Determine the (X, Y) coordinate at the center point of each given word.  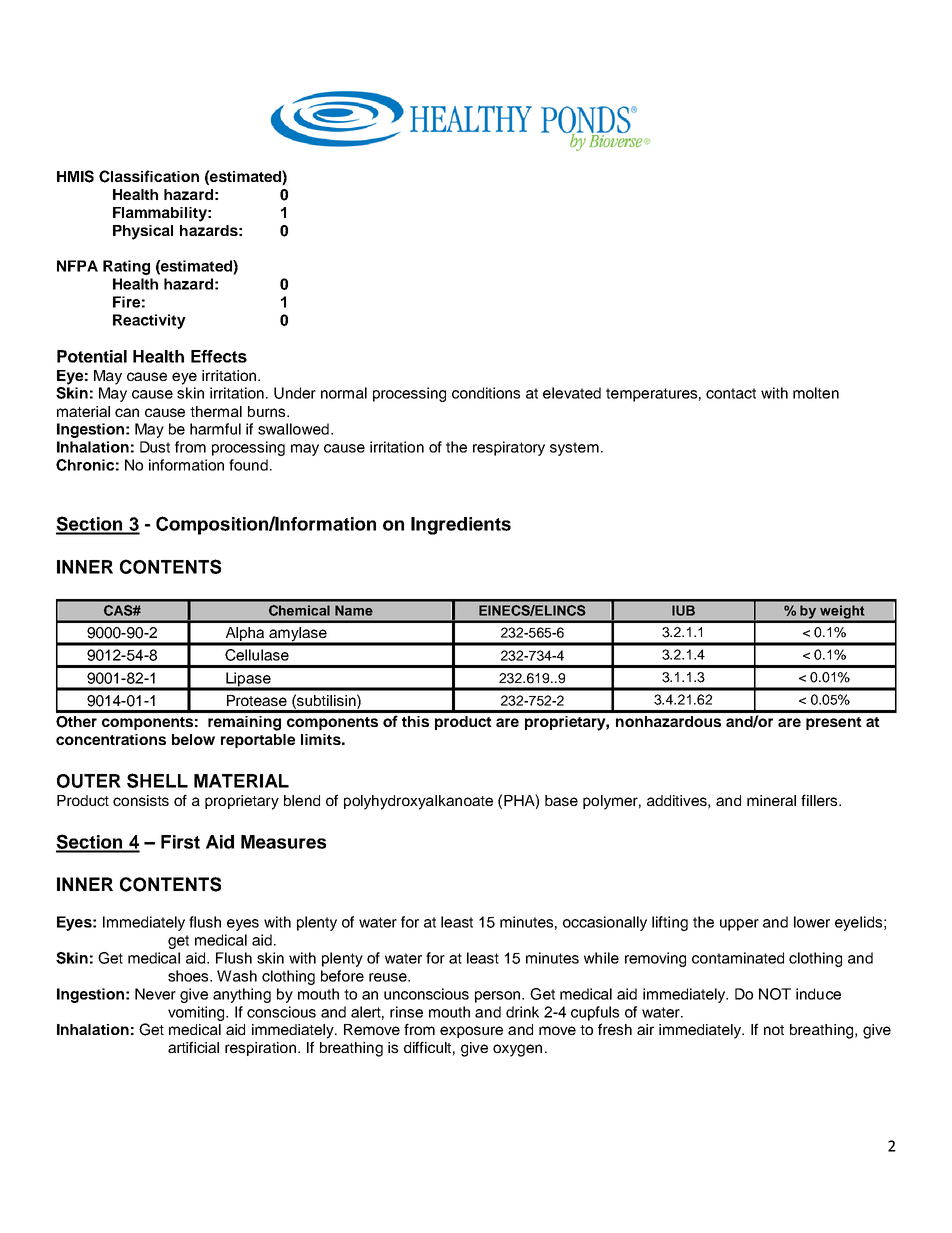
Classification (149, 176)
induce (818, 994)
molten (816, 393)
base (561, 800)
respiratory (509, 448)
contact (731, 393)
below (193, 739)
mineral (771, 800)
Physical (143, 232)
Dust (155, 447)
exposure (471, 1032)
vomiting (197, 1013)
